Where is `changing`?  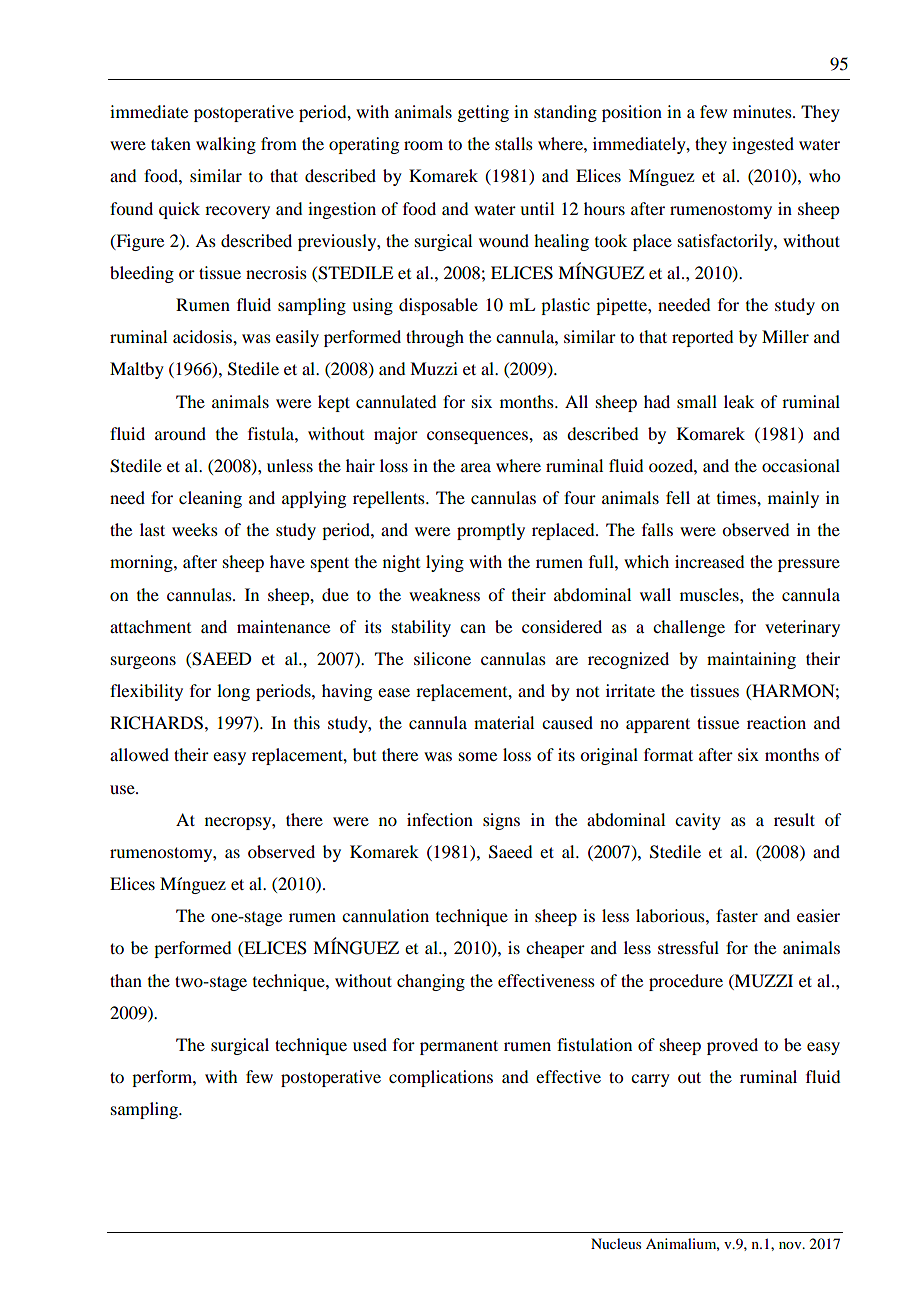 changing is located at coordinates (431, 982).
